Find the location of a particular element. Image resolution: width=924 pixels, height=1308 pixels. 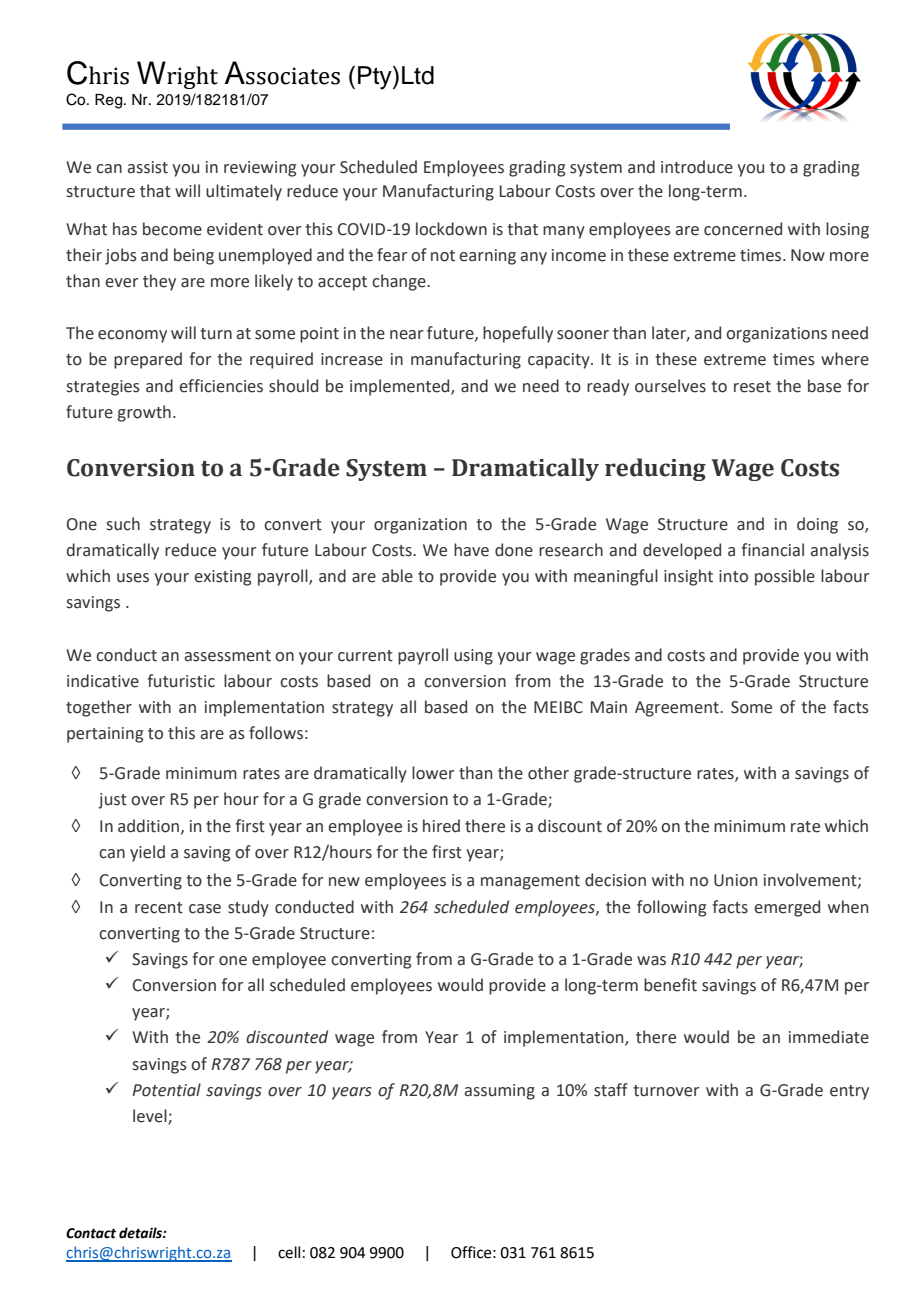

futuristic is located at coordinates (181, 681).
